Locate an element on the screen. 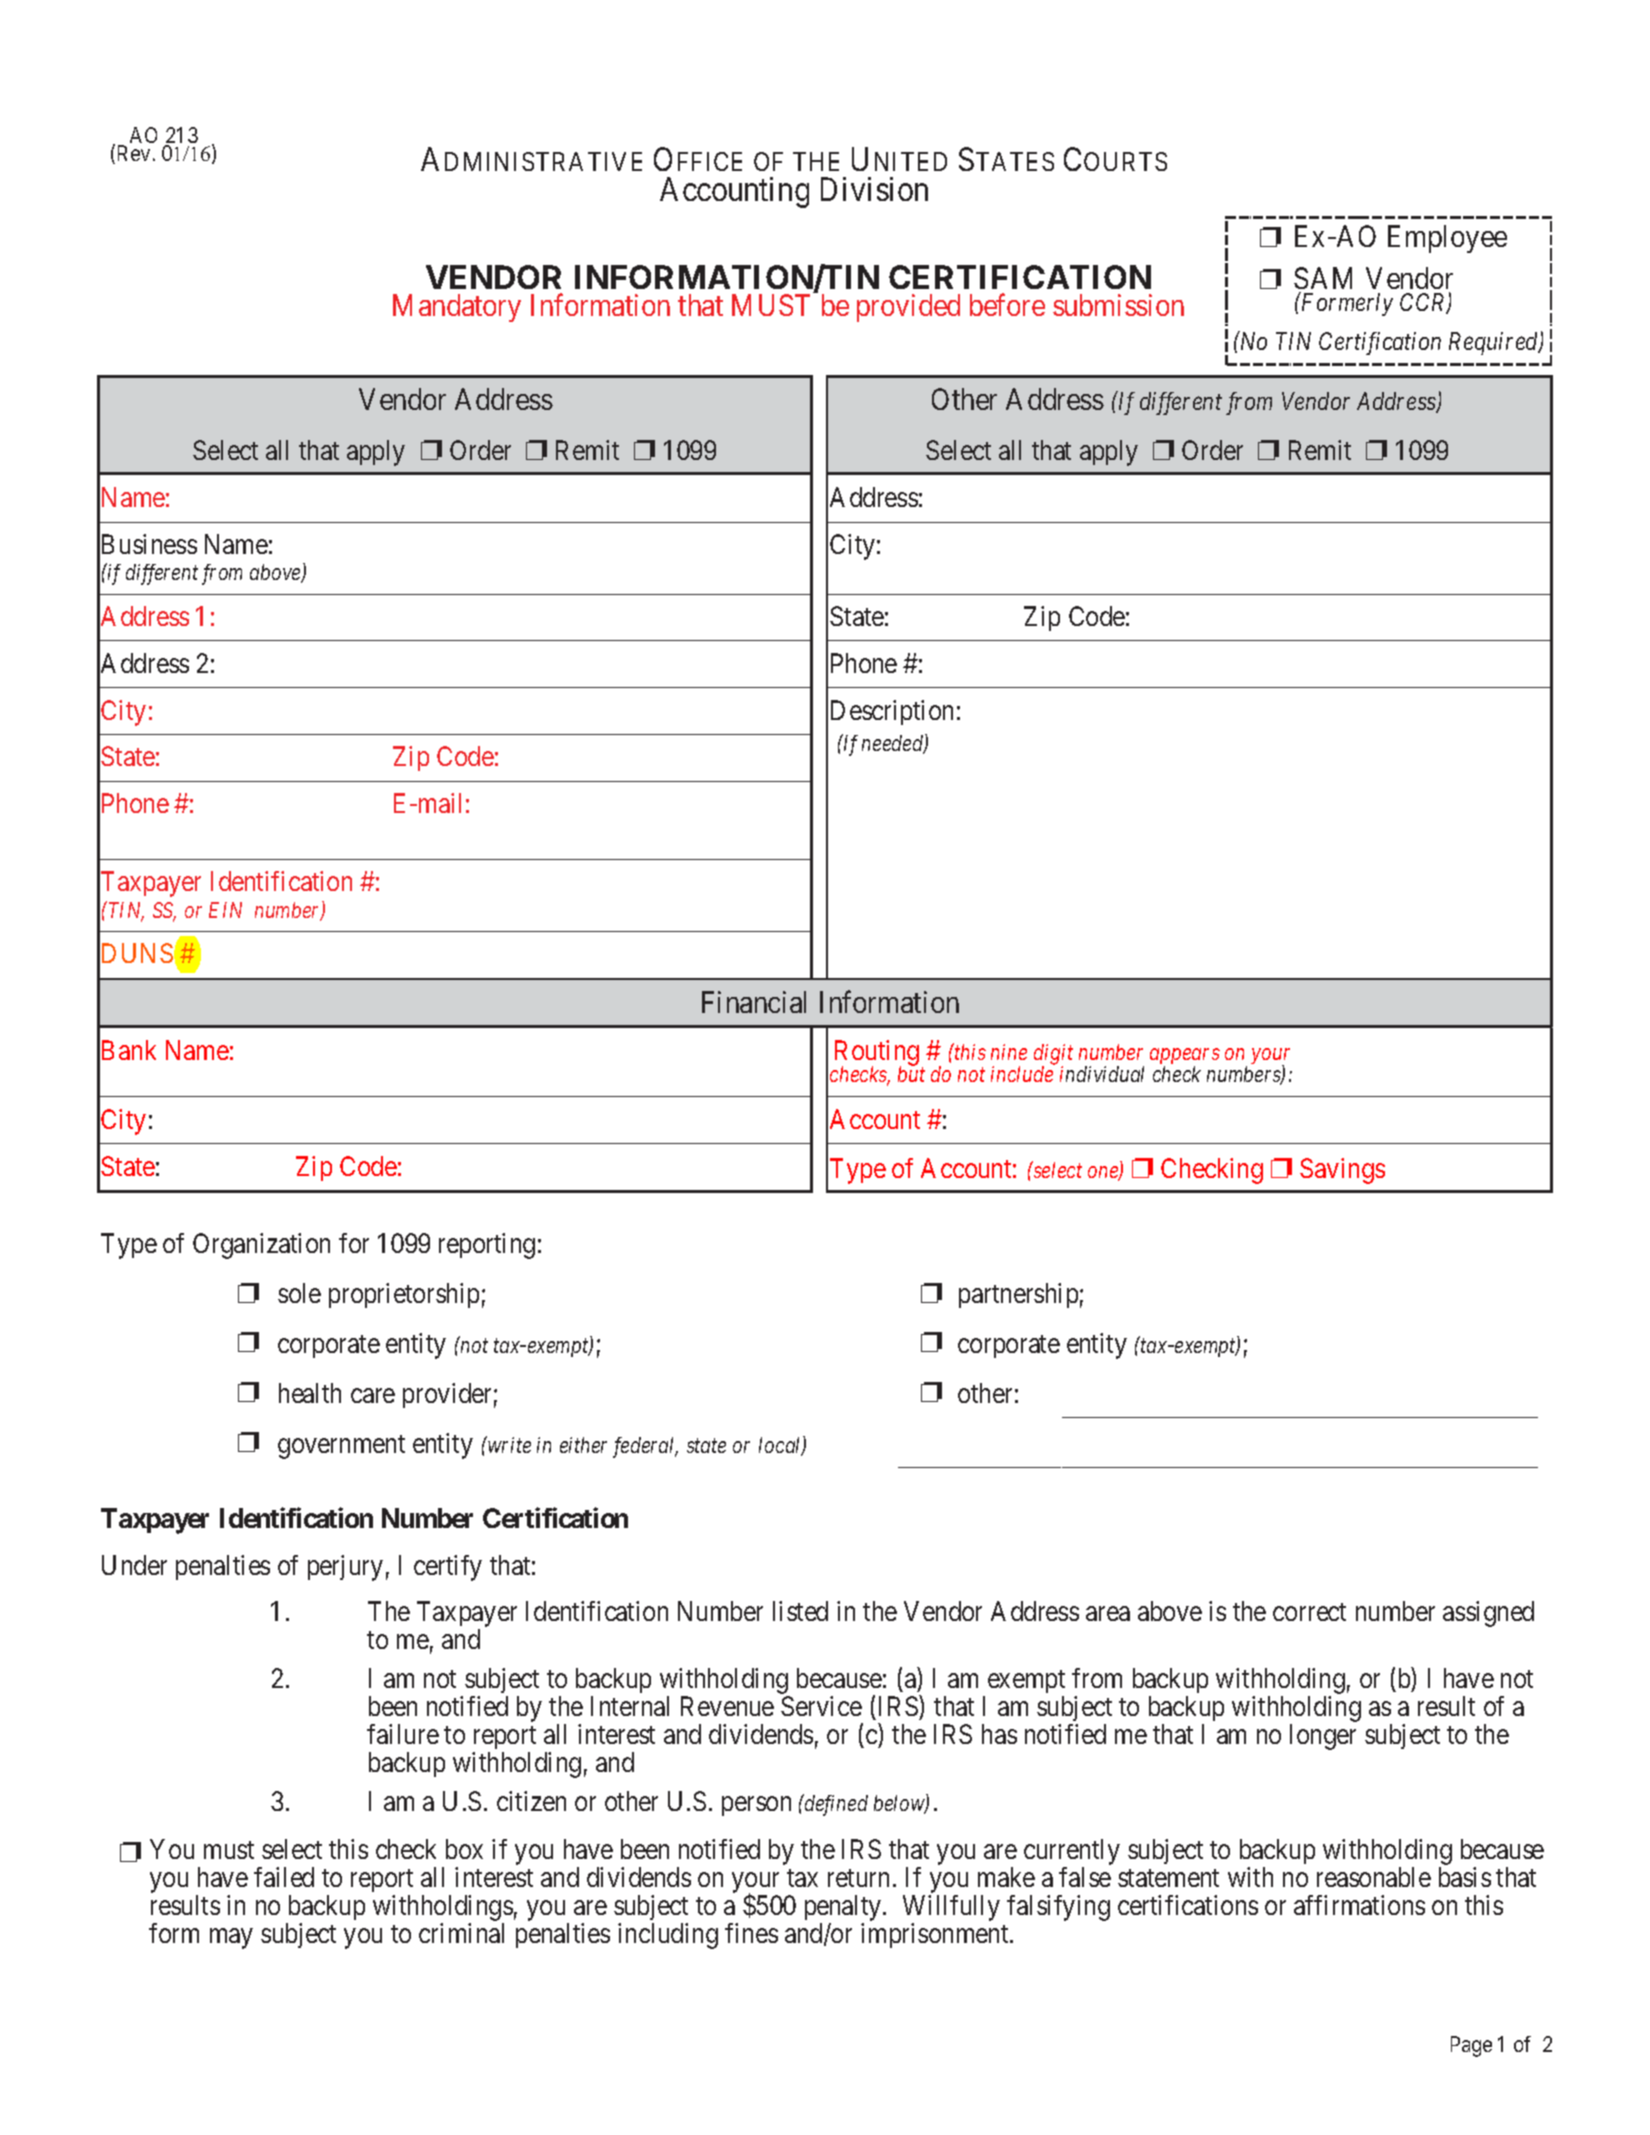  appears is located at coordinates (1185, 1057).
